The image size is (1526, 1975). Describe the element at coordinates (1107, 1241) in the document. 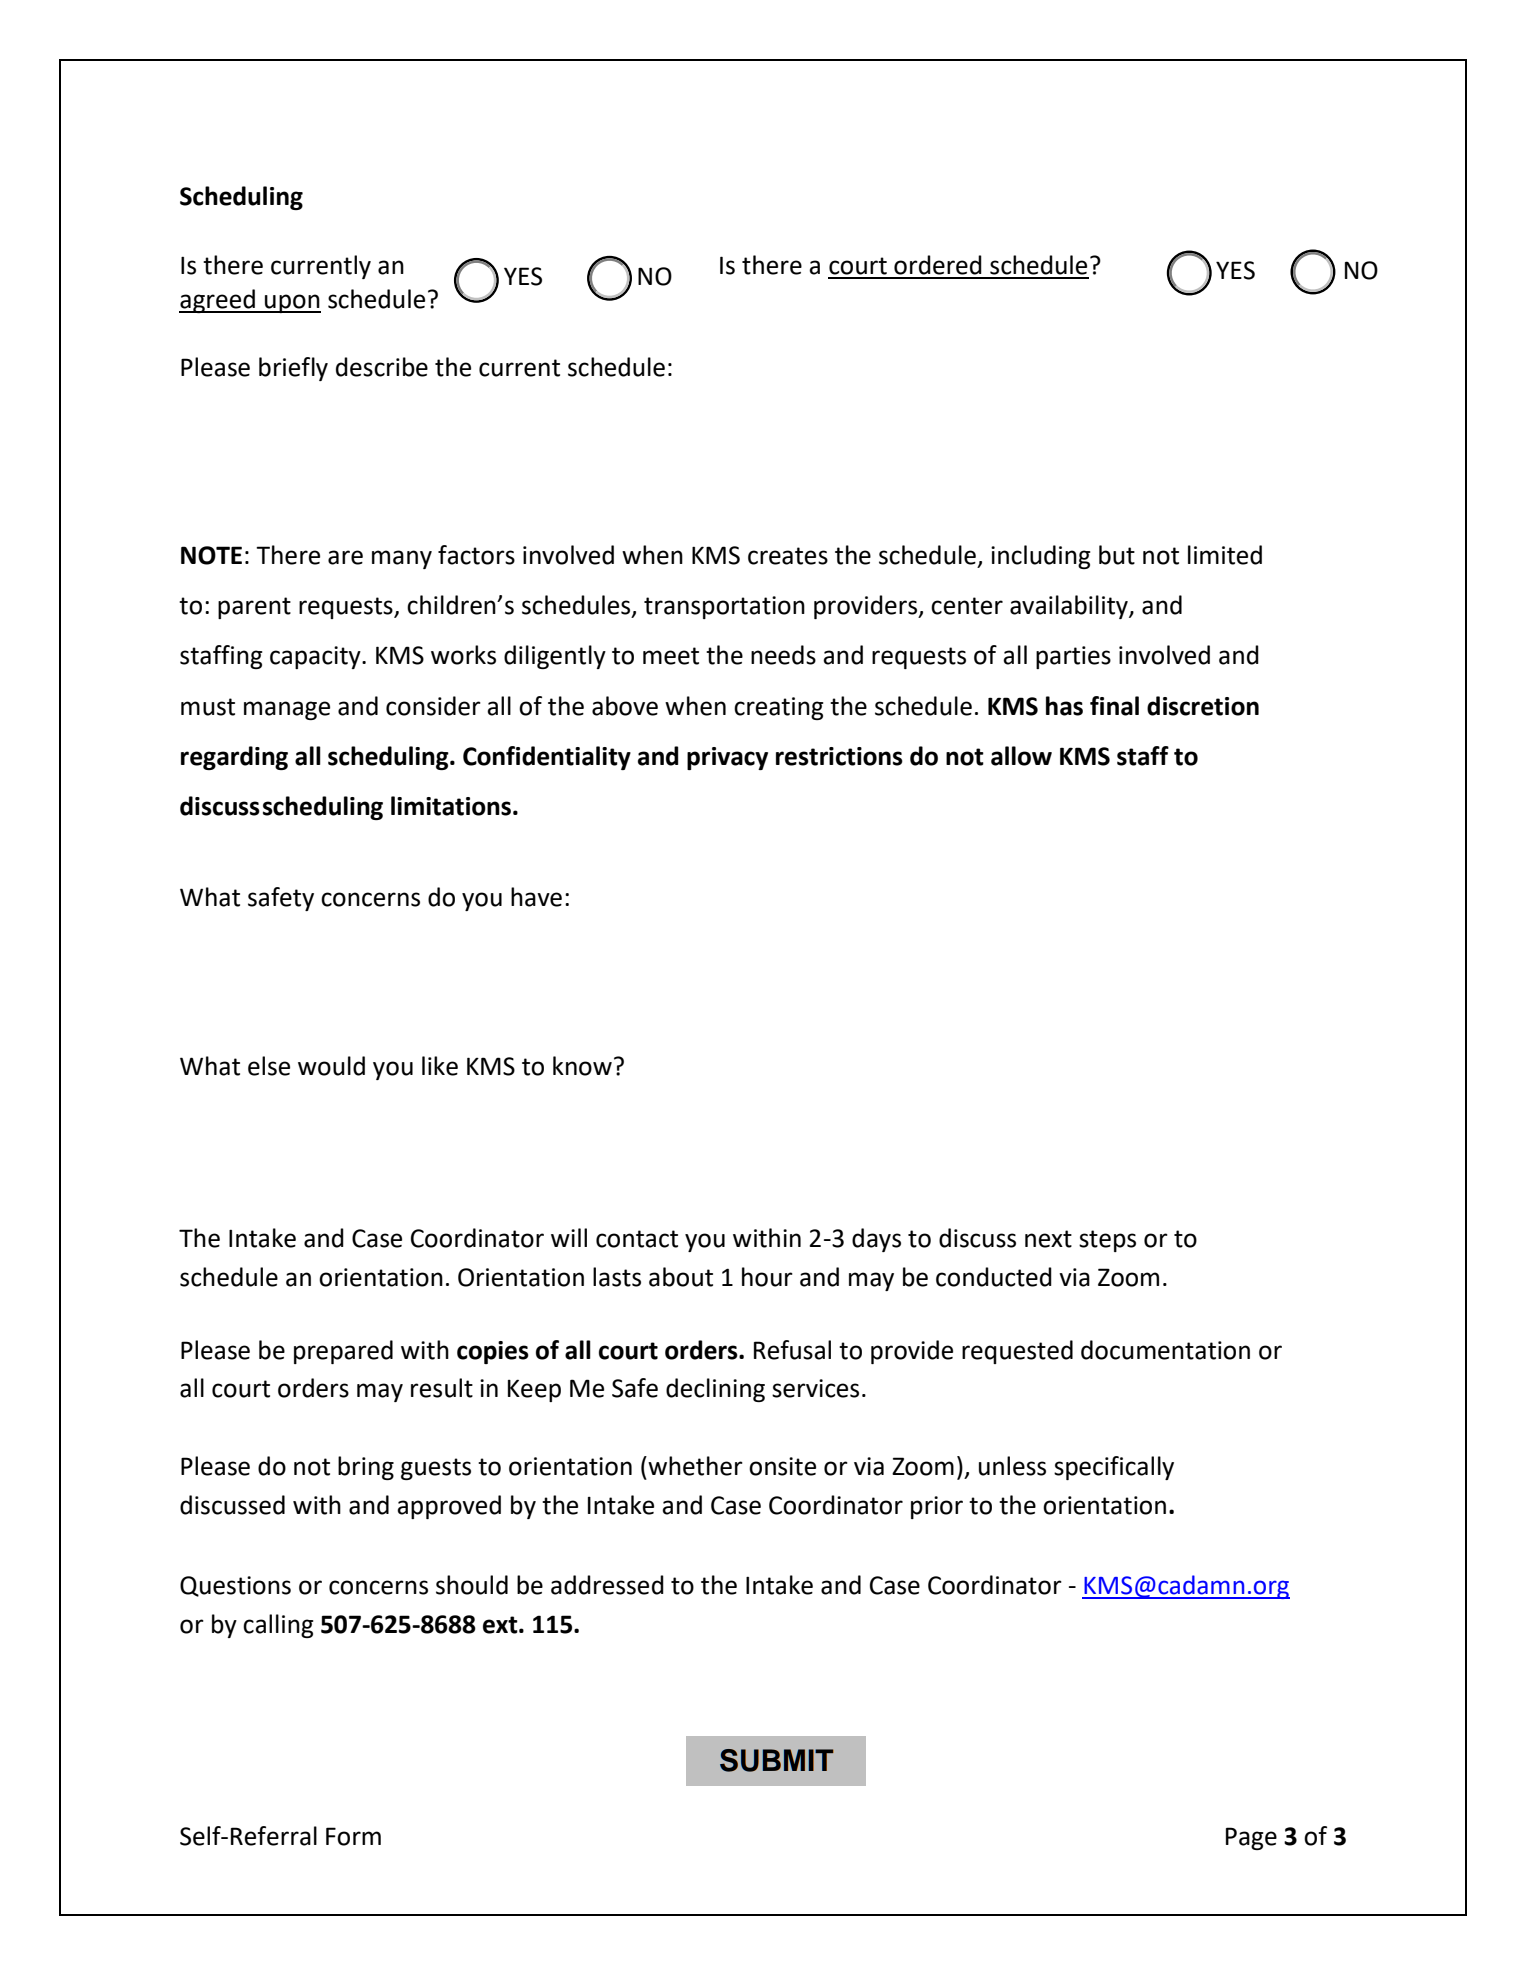

I see `steps` at that location.
